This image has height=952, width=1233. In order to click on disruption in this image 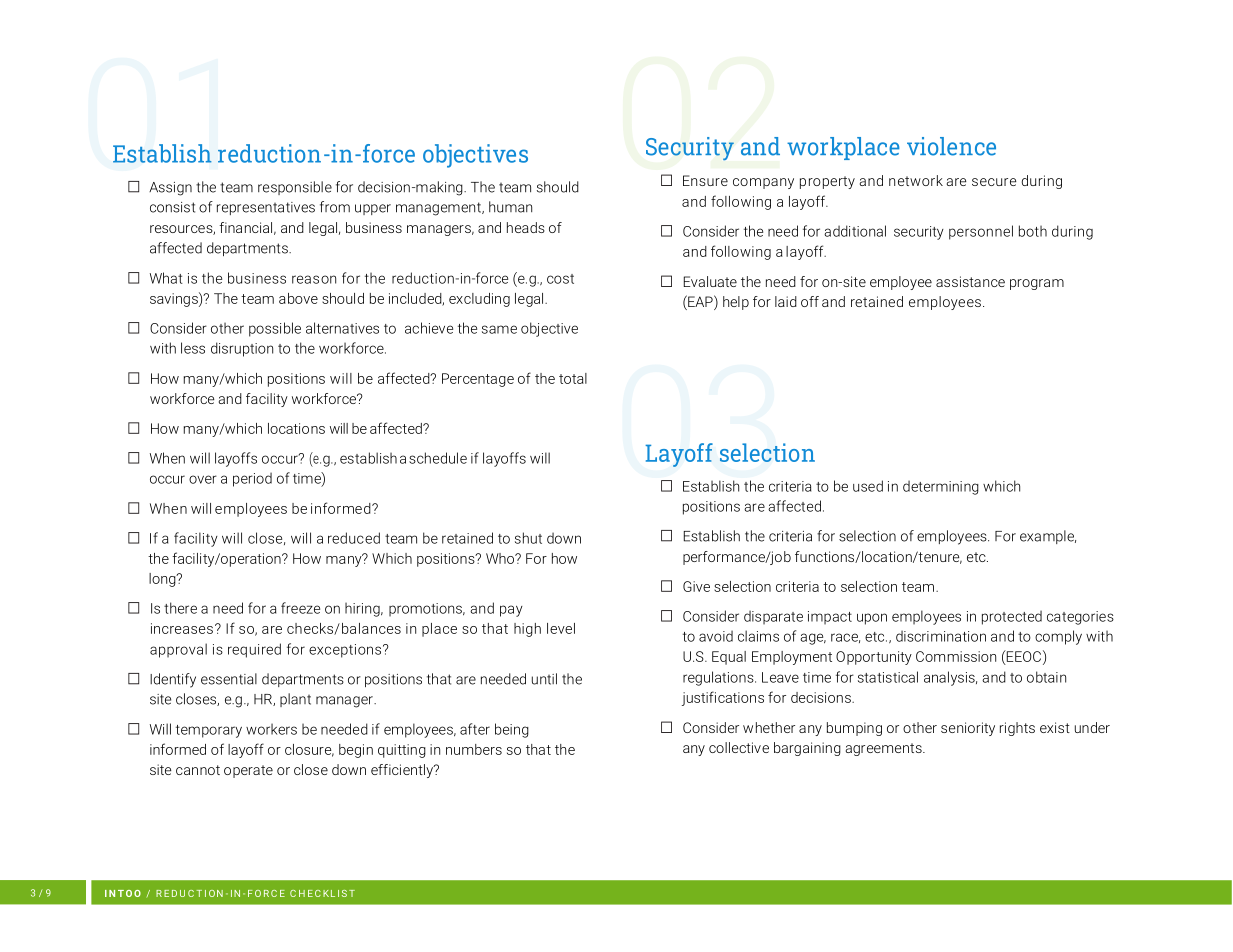, I will do `click(242, 349)`.
